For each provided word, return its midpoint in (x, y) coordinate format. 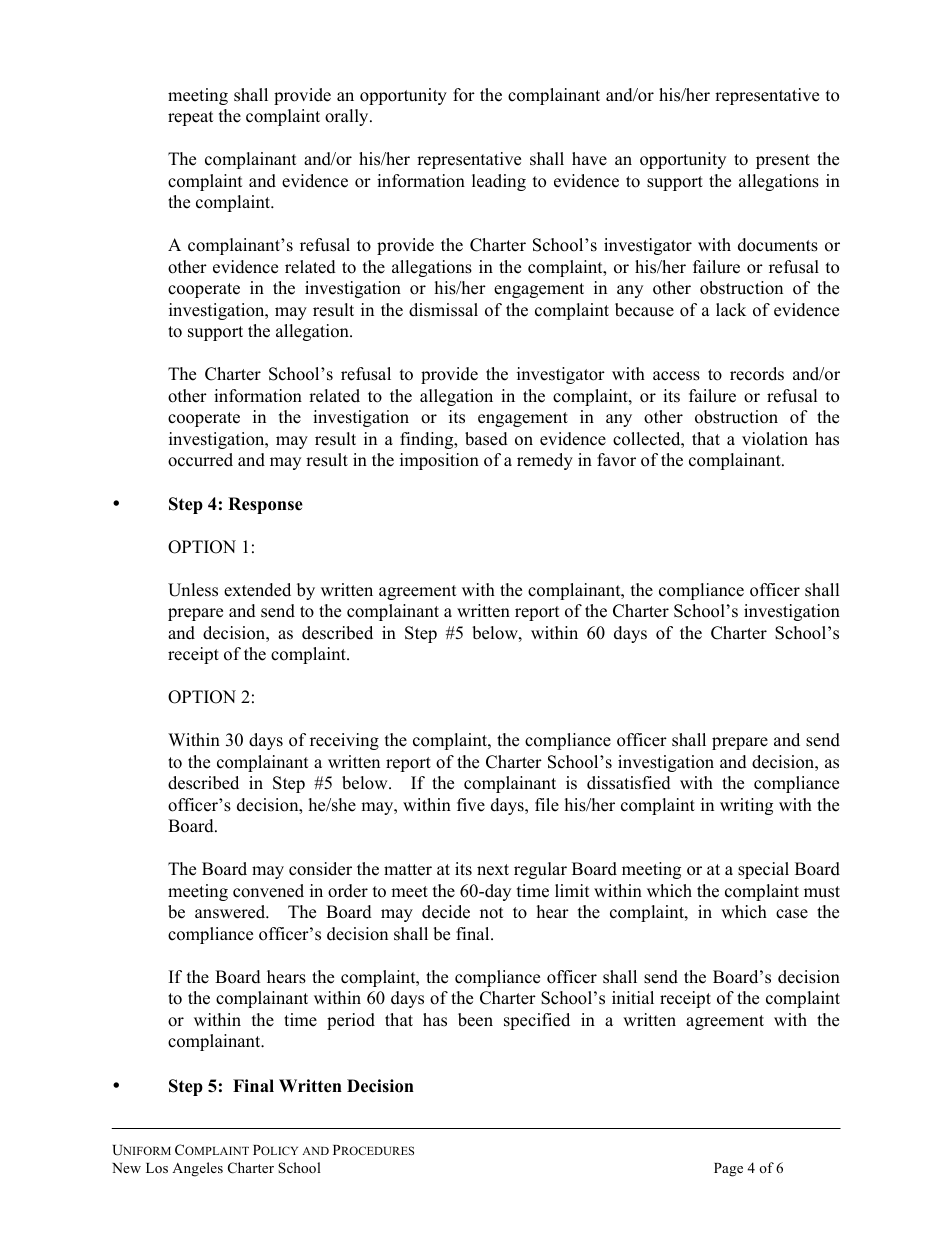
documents (778, 245)
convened (268, 891)
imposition (439, 461)
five (471, 805)
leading (499, 182)
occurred (200, 460)
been (475, 1020)
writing (746, 806)
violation (775, 439)
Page (728, 1170)
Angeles (197, 1169)
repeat (191, 118)
